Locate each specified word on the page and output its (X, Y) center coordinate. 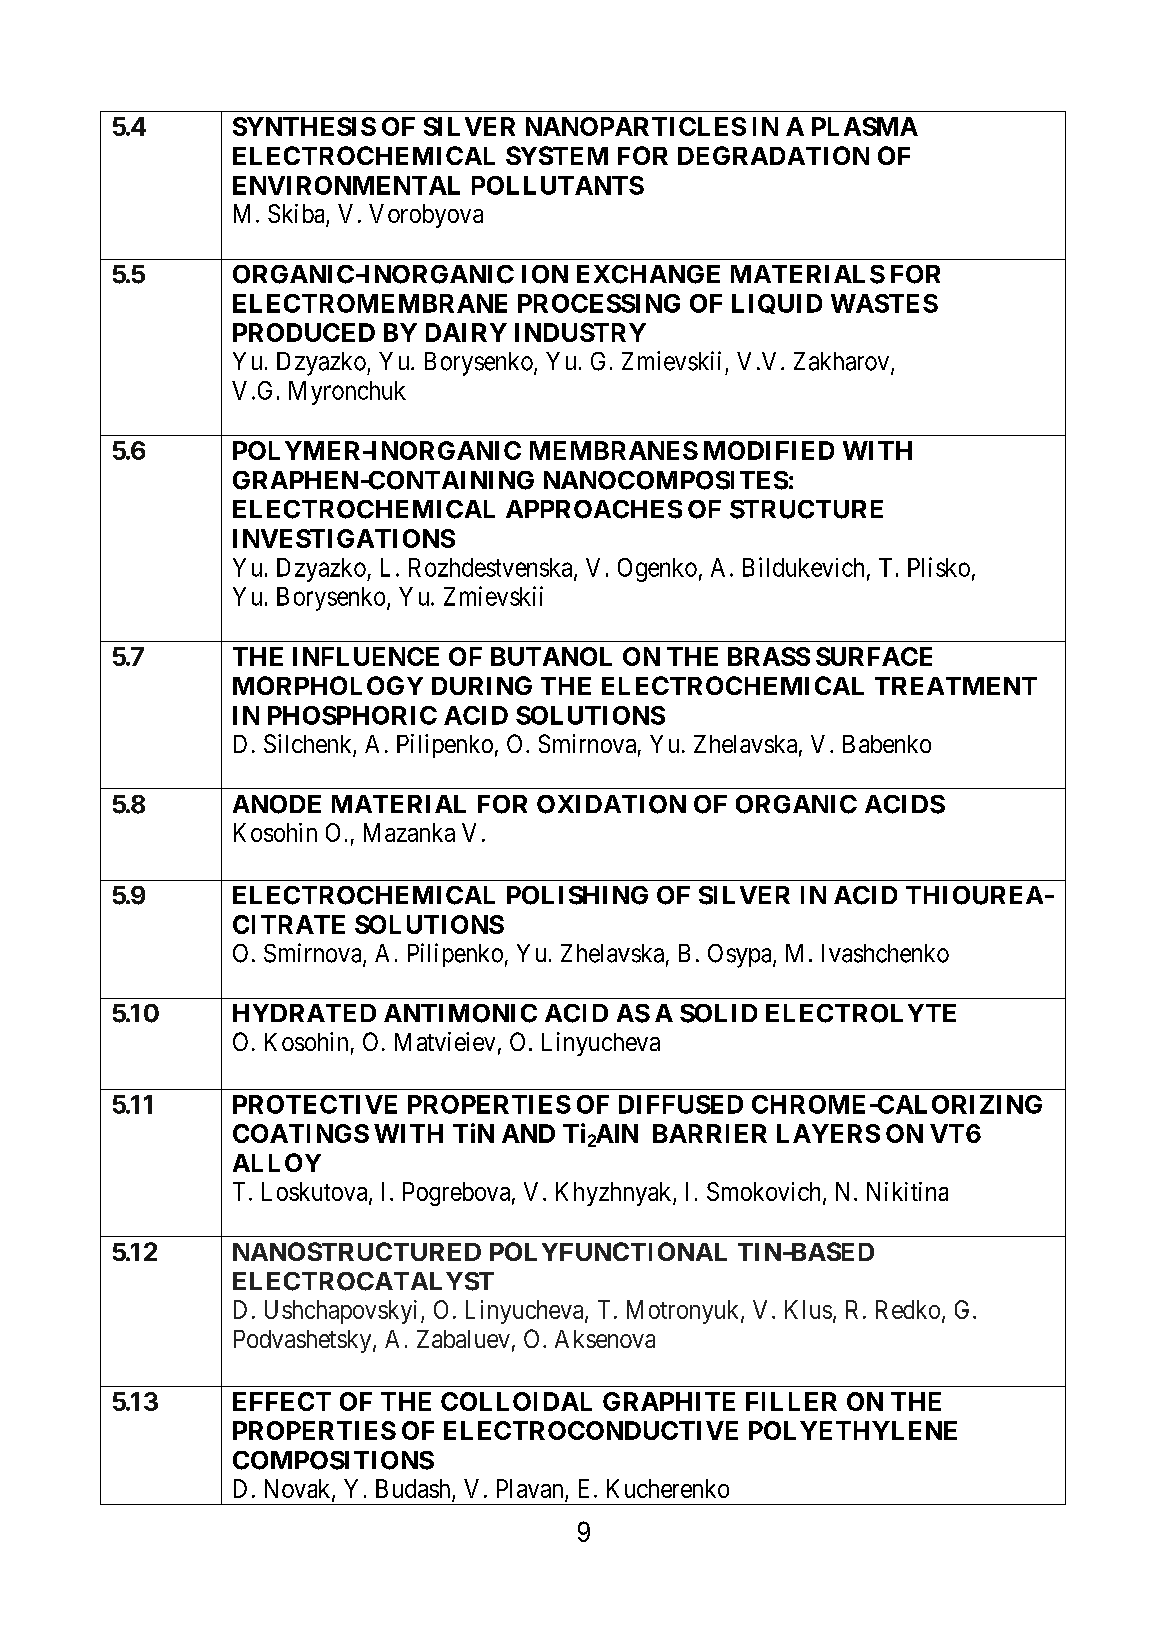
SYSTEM (557, 155)
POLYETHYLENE (853, 1430)
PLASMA (865, 126)
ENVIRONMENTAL (346, 185)
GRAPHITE (669, 1401)
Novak (299, 1489)
